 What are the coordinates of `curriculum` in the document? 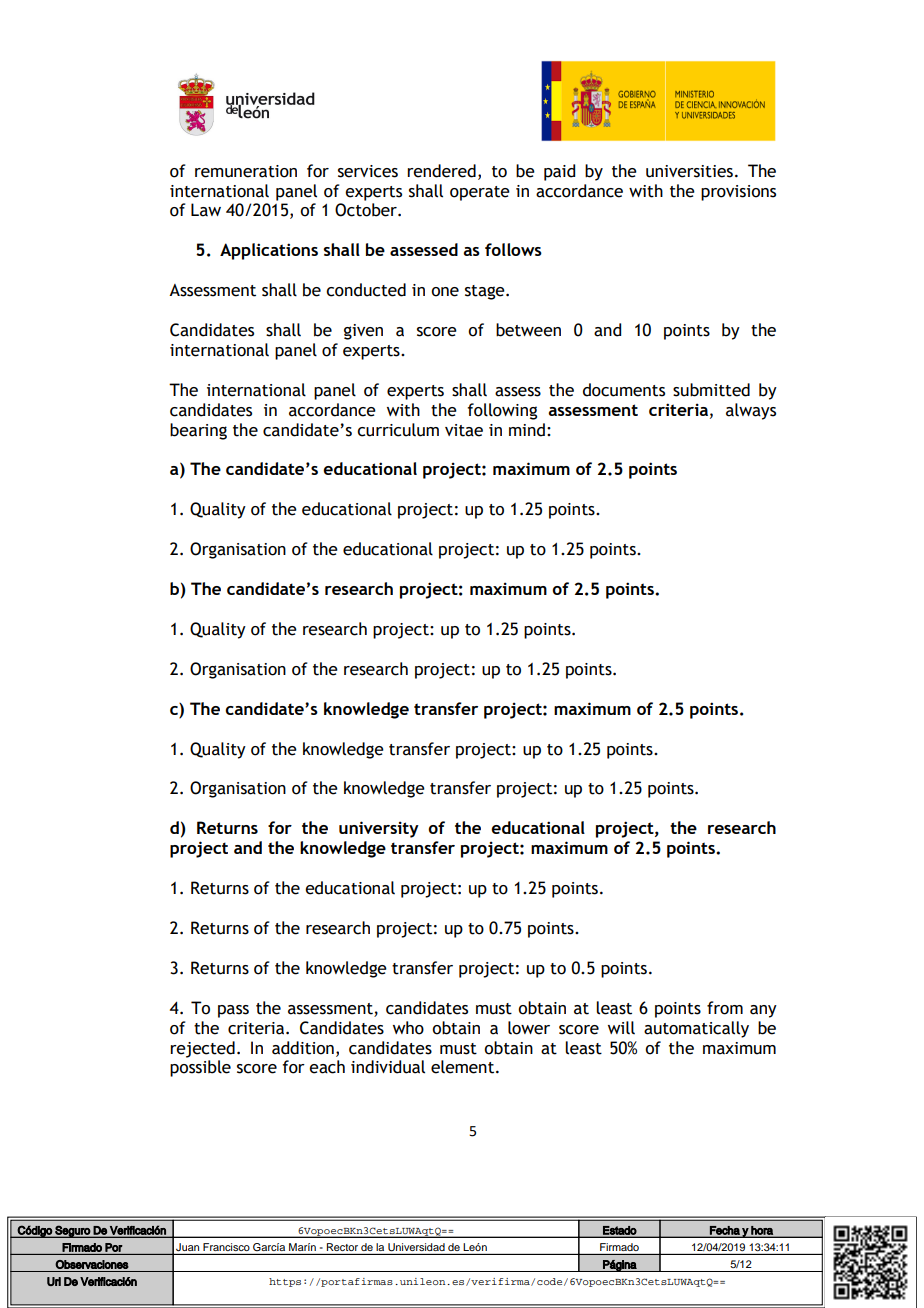 It's located at (398, 430).
